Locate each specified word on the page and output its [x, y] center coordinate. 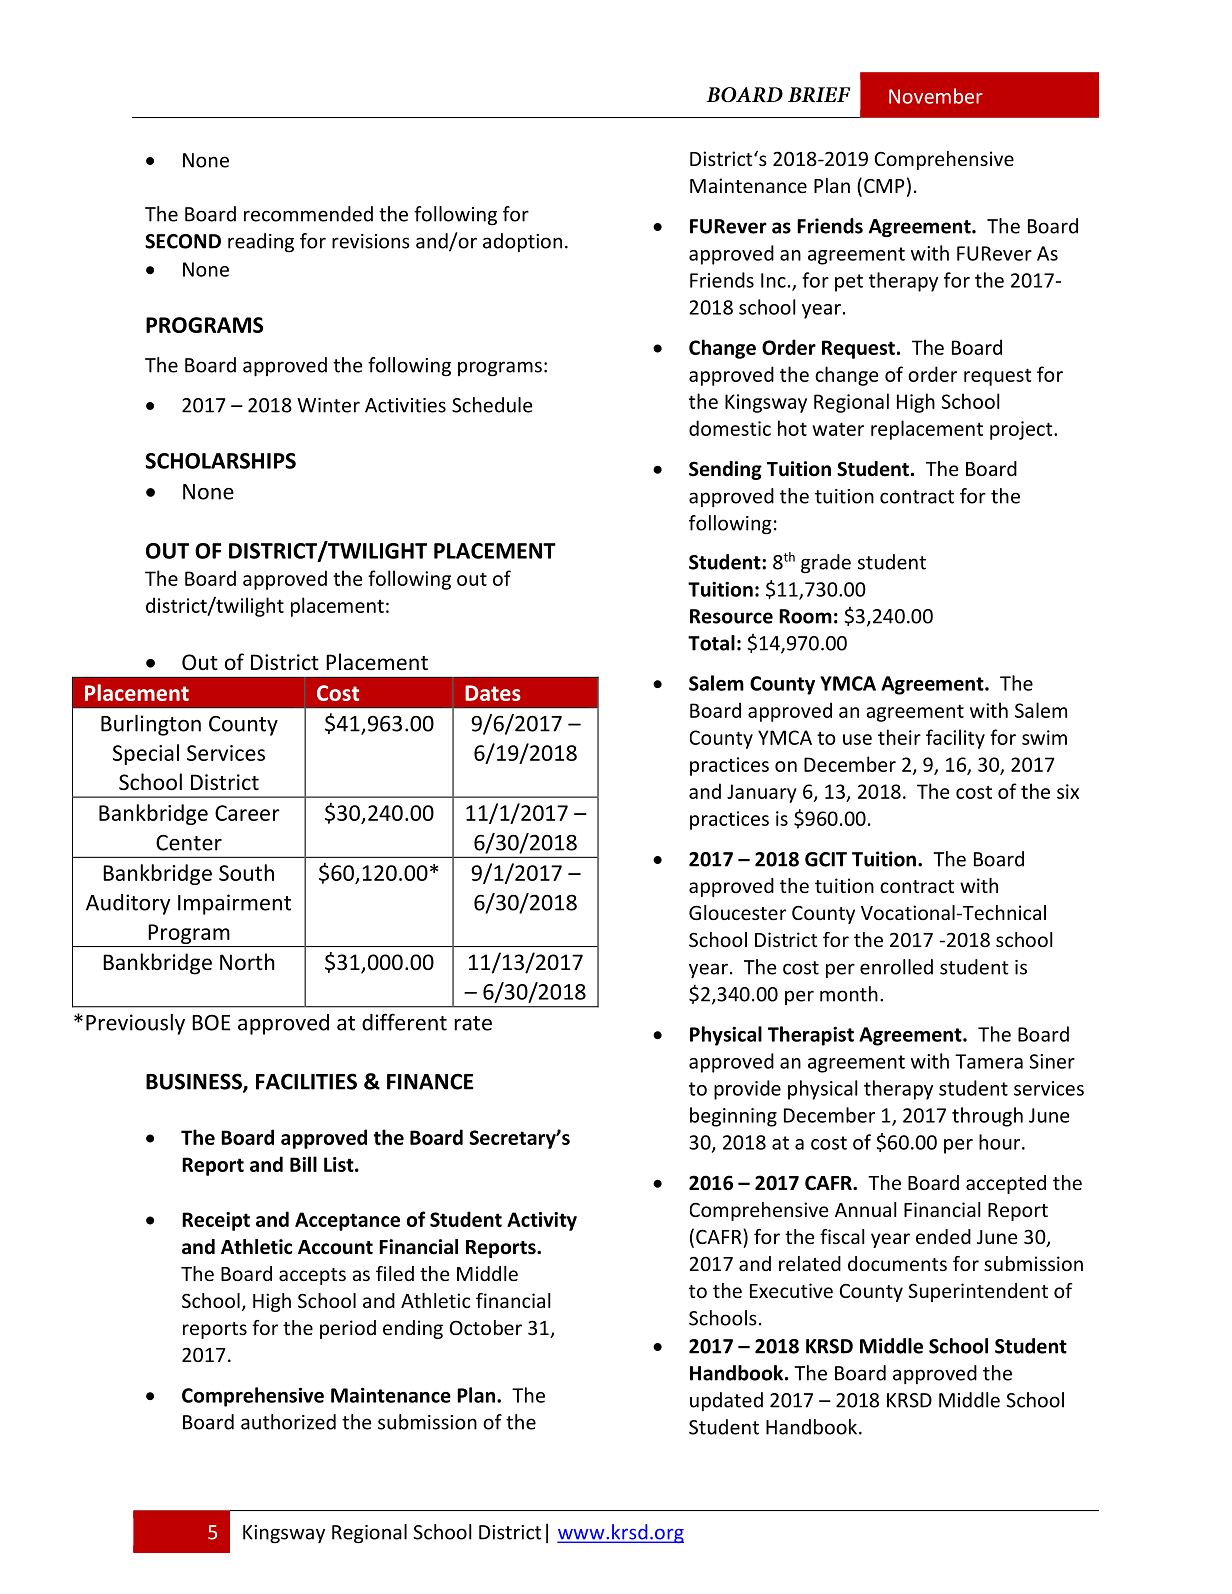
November [936, 96]
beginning [733, 1117]
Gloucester [737, 912]
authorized [288, 1422]
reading [261, 242]
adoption [522, 242]
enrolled [896, 967]
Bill [303, 1164]
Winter [328, 405]
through [987, 1117]
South [246, 872]
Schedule [492, 405]
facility [955, 739]
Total [711, 643]
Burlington [151, 725]
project [1022, 430]
